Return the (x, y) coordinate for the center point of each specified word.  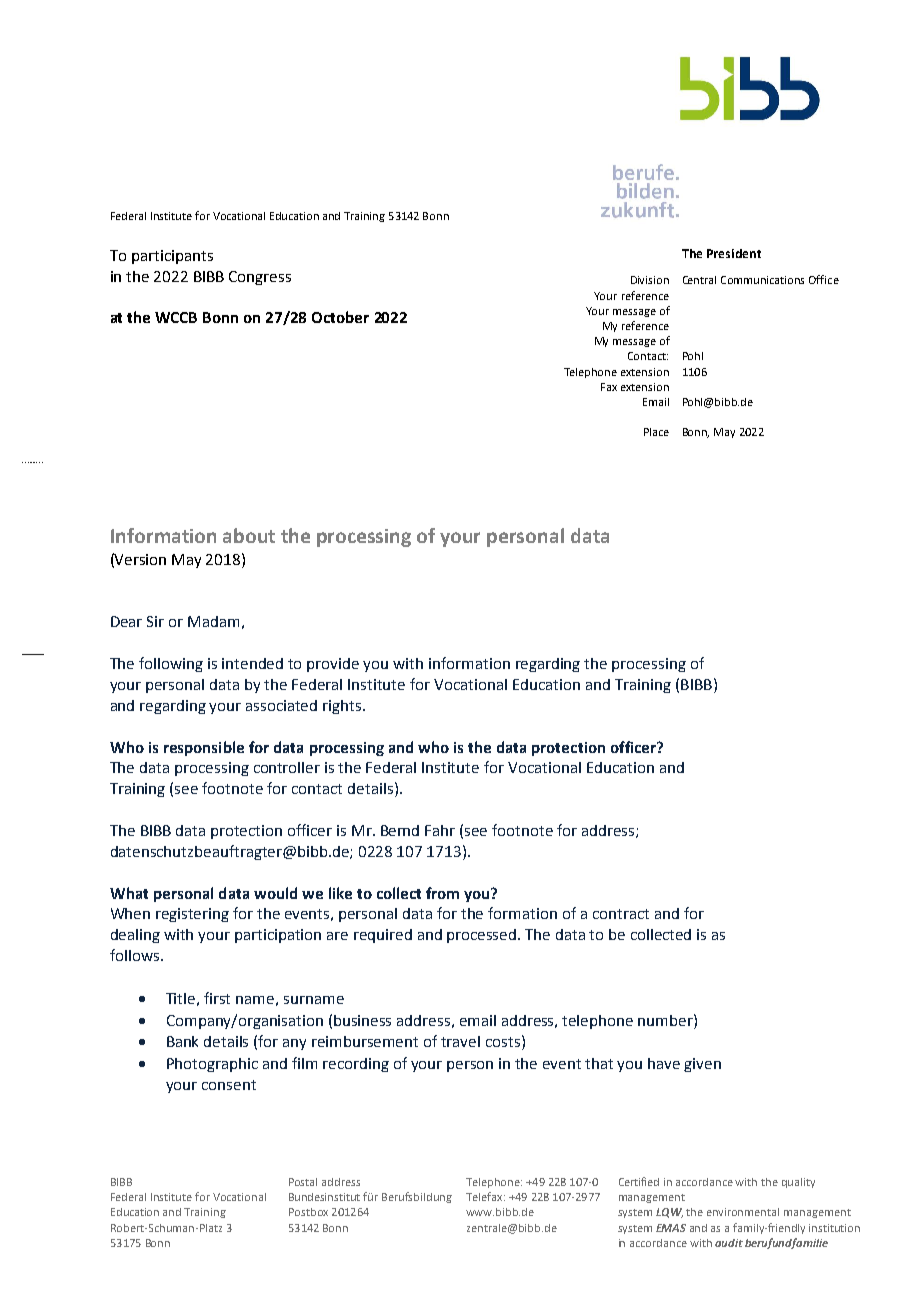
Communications (762, 280)
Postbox (308, 1212)
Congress (260, 278)
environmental (743, 1212)
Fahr (440, 830)
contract (621, 914)
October (340, 317)
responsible (204, 748)
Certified (639, 1181)
